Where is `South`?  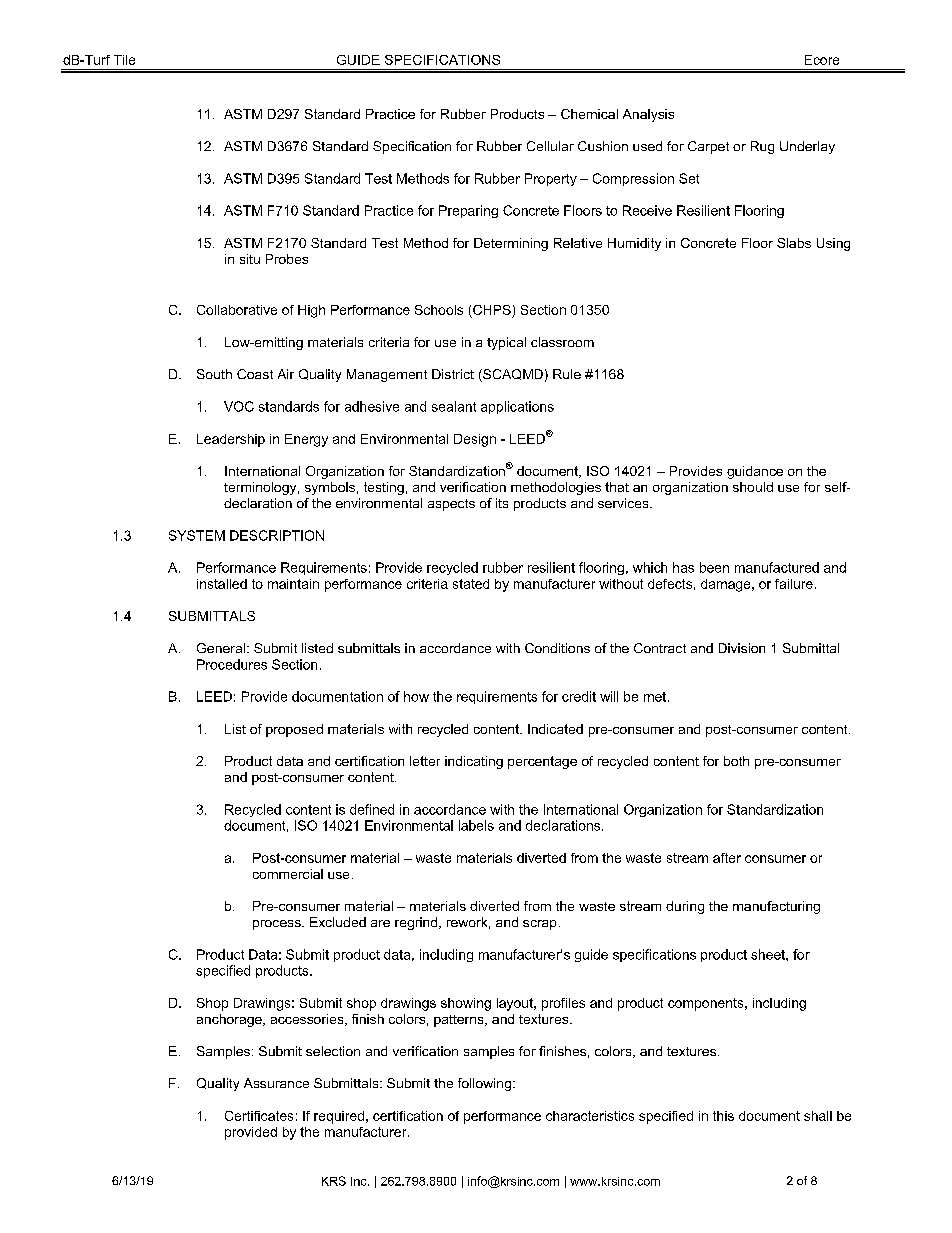
South is located at coordinates (214, 374).
